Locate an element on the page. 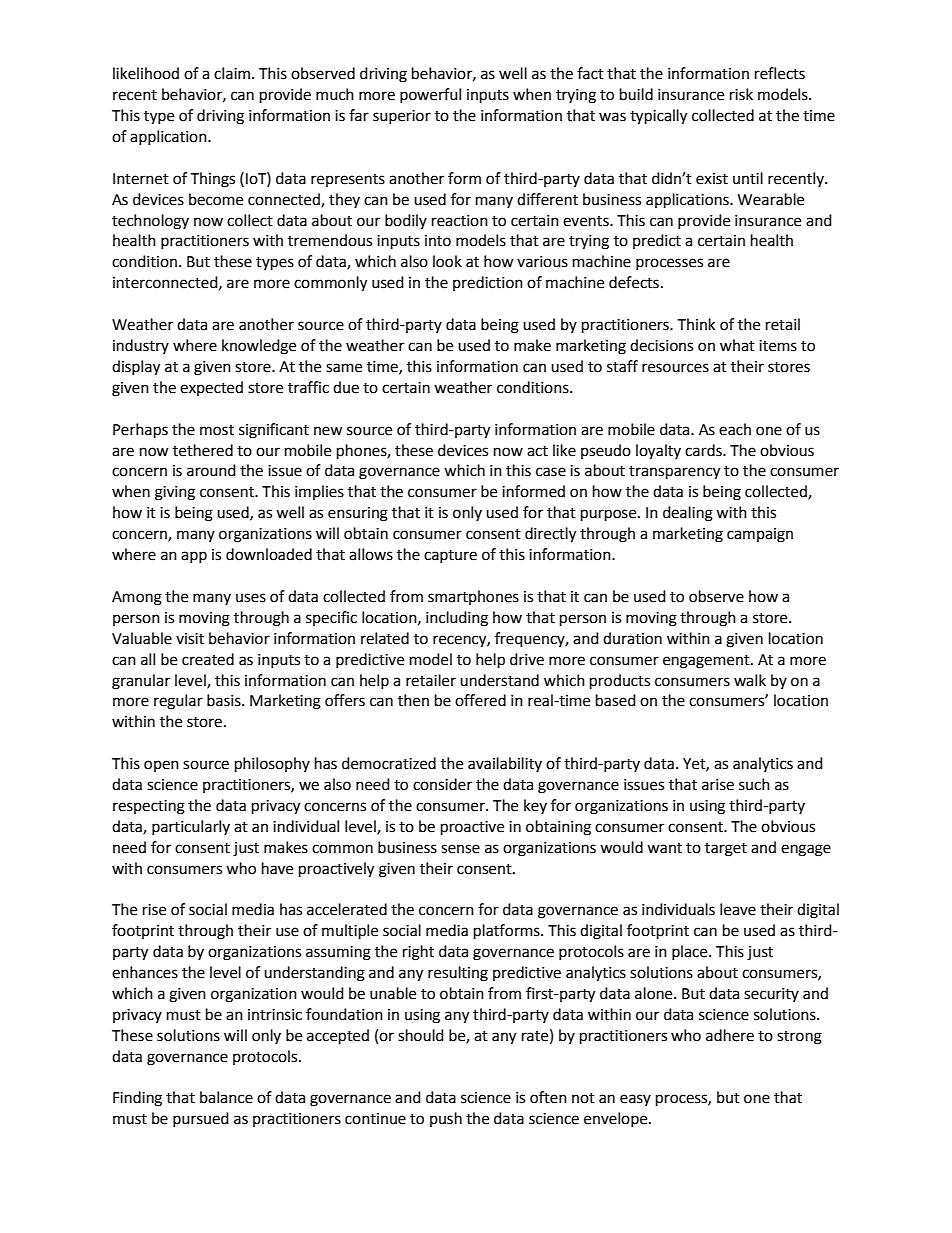  claim is located at coordinates (232, 73).
